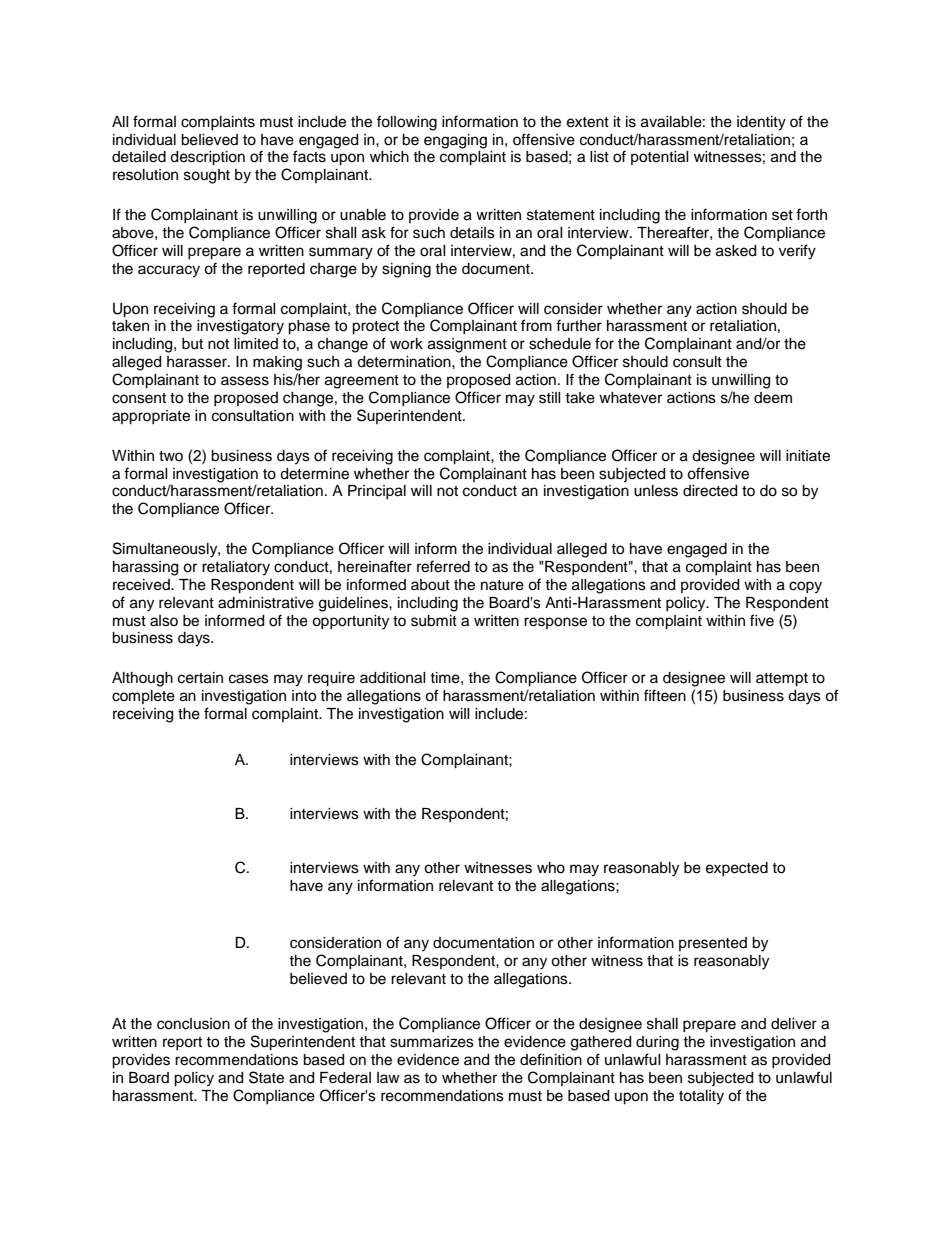  I want to click on summarizes, so click(432, 1042).
